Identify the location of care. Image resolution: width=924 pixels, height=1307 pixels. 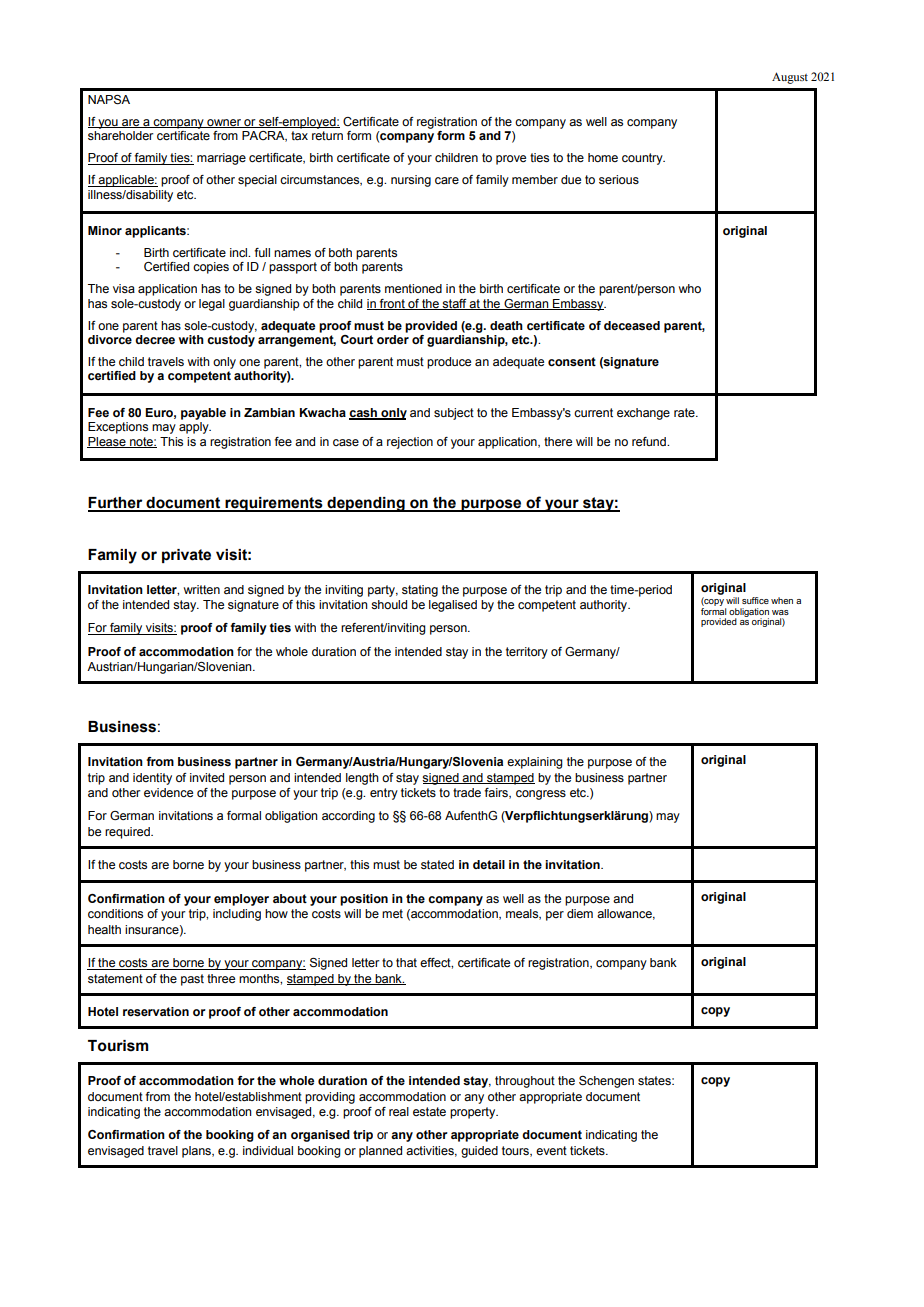
(447, 180).
